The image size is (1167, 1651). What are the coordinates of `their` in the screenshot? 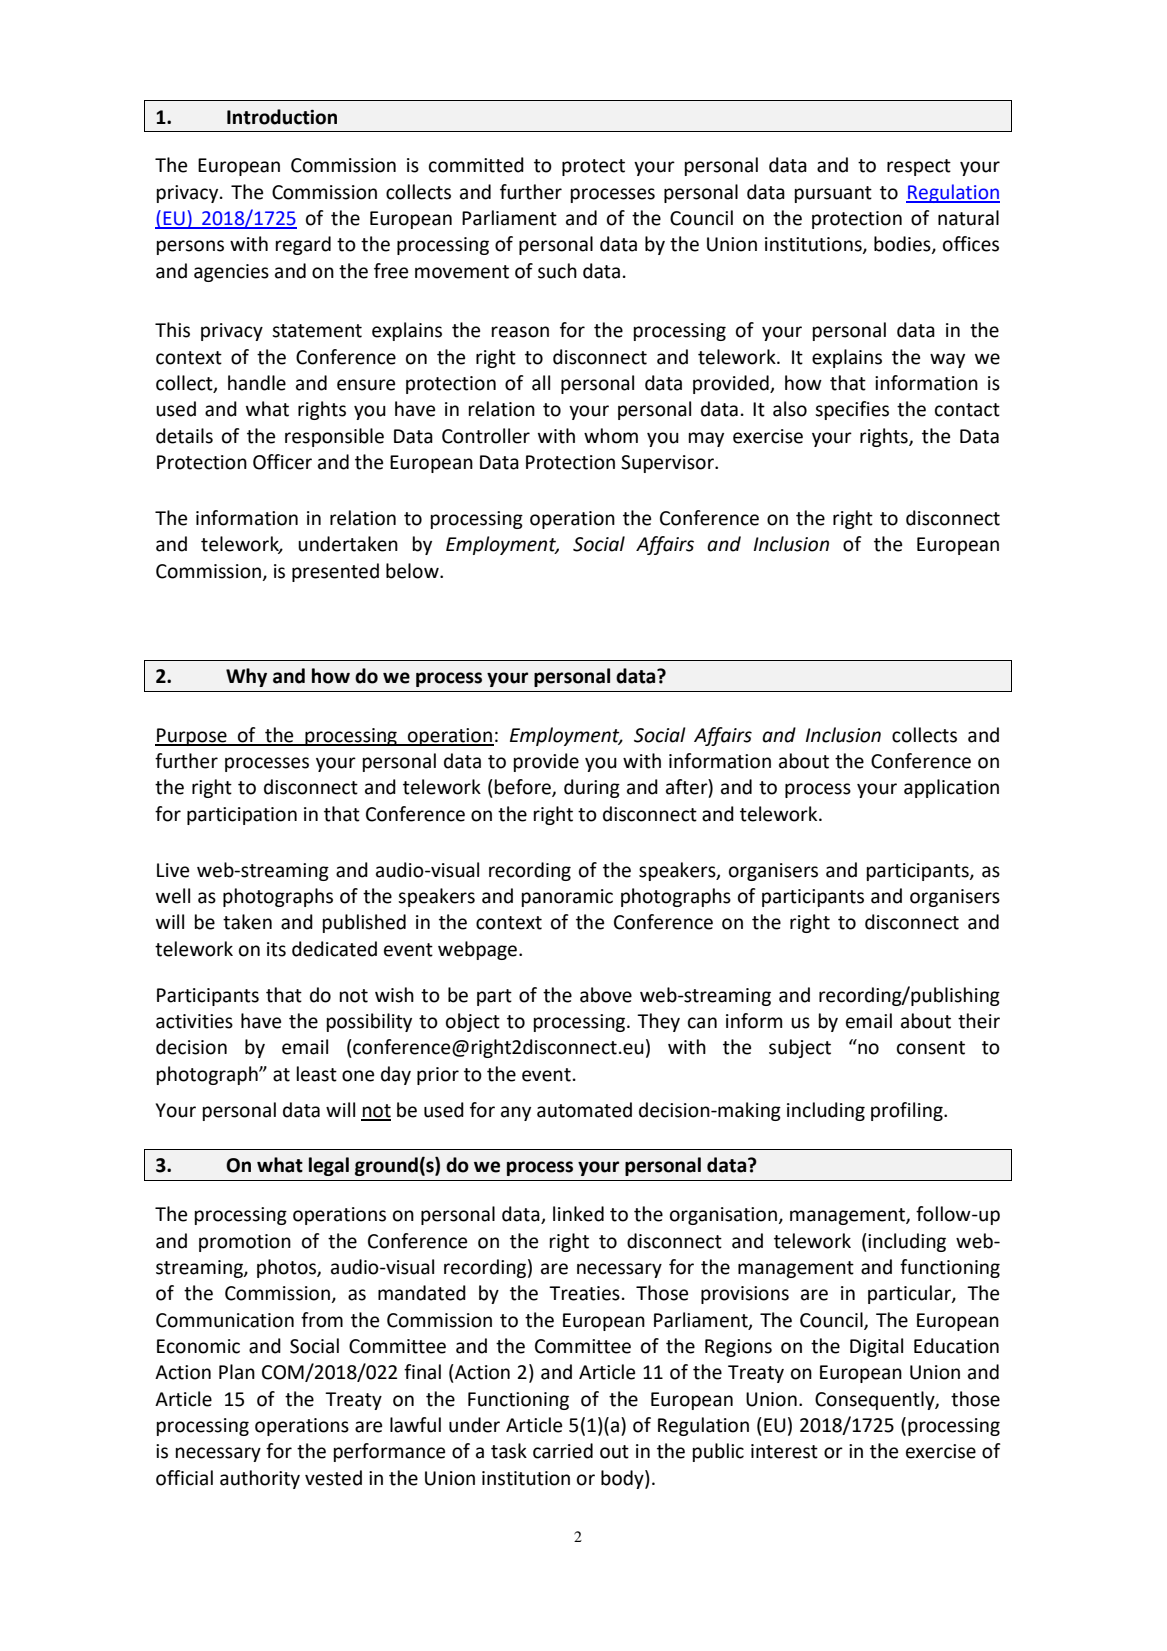 It's located at (979, 1021).
